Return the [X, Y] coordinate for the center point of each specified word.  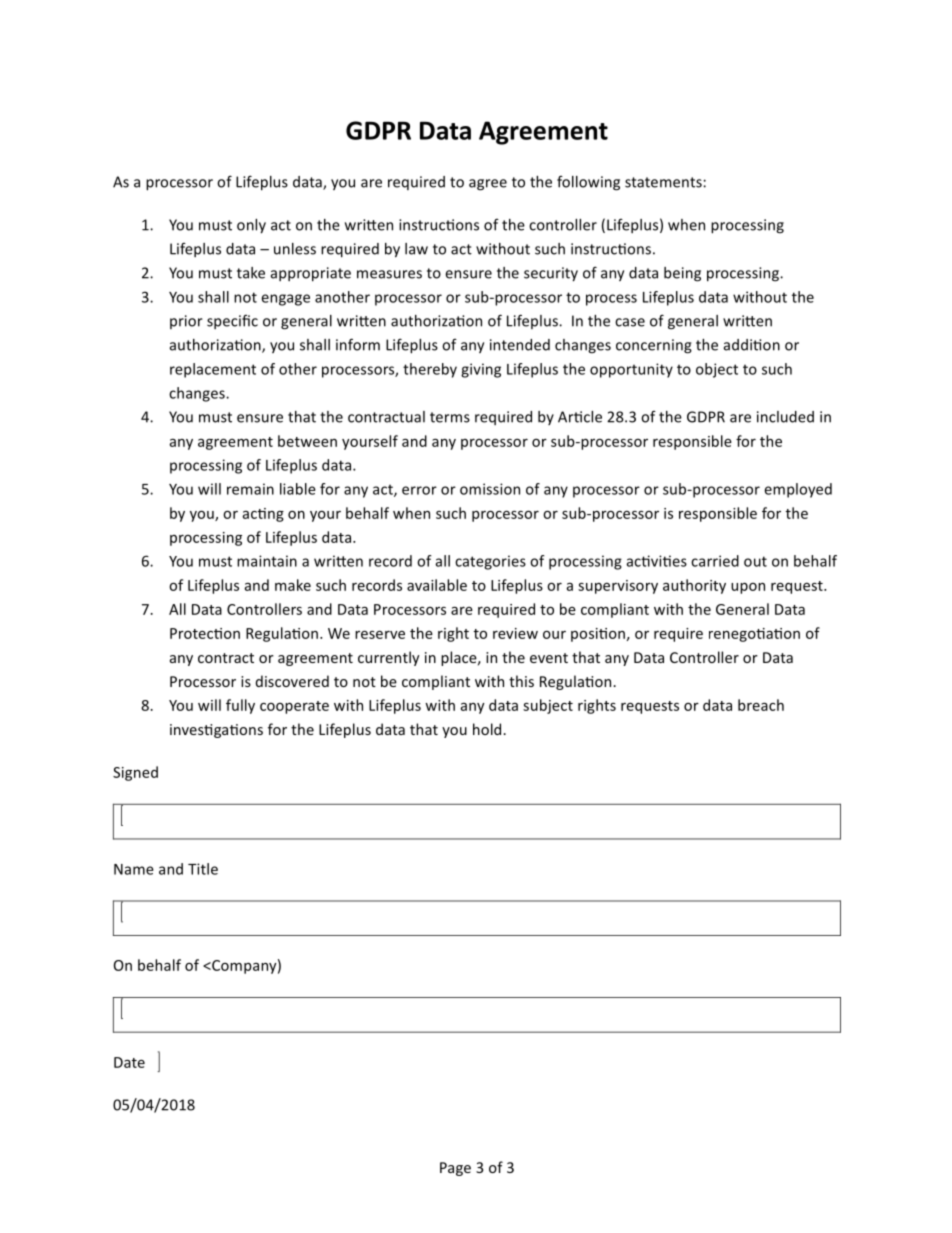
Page [455, 1169]
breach [761, 705]
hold [488, 729]
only [251, 226]
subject [548, 706]
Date [129, 1062]
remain [250, 489]
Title [203, 869]
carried [715, 561]
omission [490, 489]
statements [664, 182]
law [416, 249]
